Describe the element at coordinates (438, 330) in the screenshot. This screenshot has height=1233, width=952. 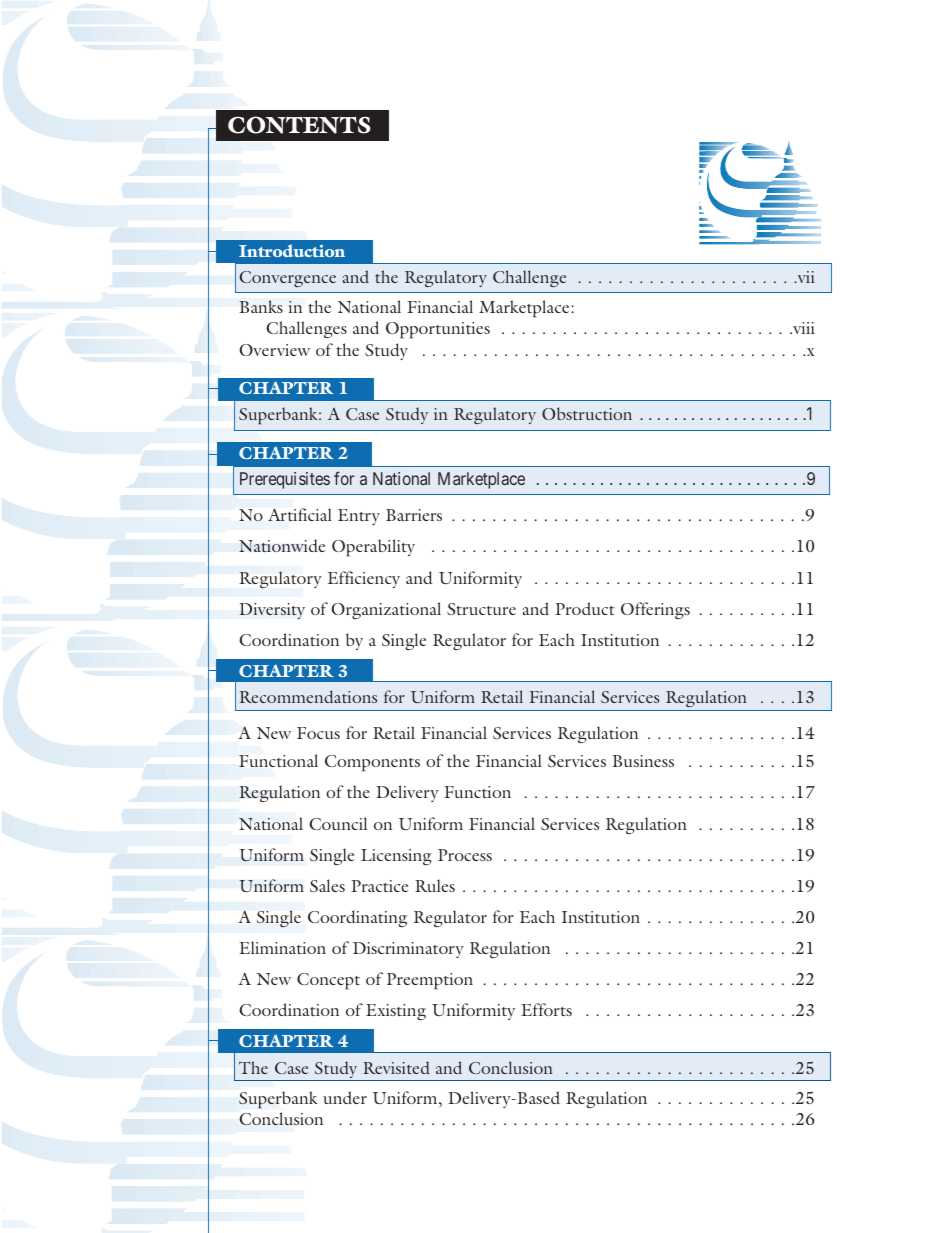
I see `Opportunities` at that location.
